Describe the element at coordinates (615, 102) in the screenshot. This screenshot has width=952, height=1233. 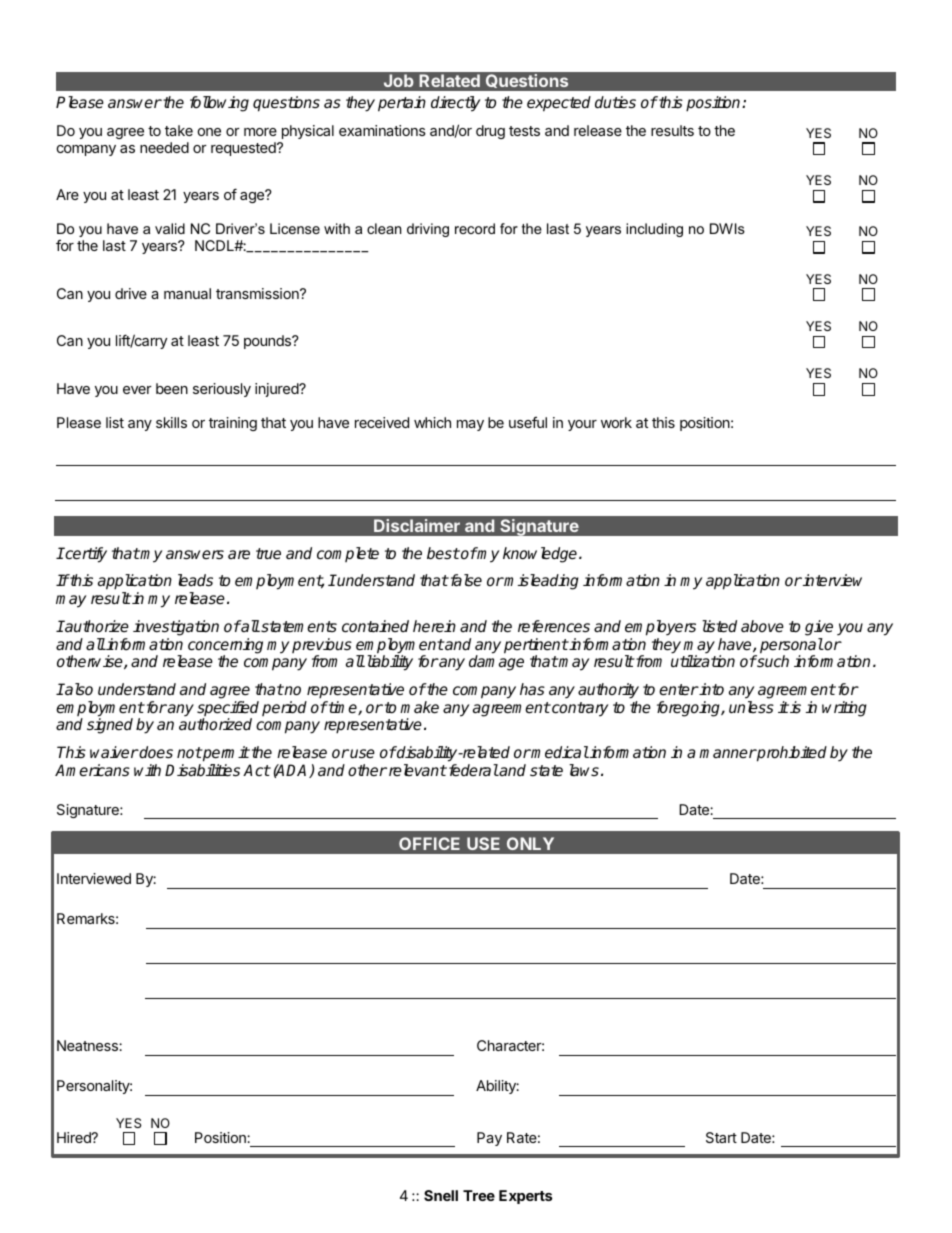
I see `duties` at that location.
